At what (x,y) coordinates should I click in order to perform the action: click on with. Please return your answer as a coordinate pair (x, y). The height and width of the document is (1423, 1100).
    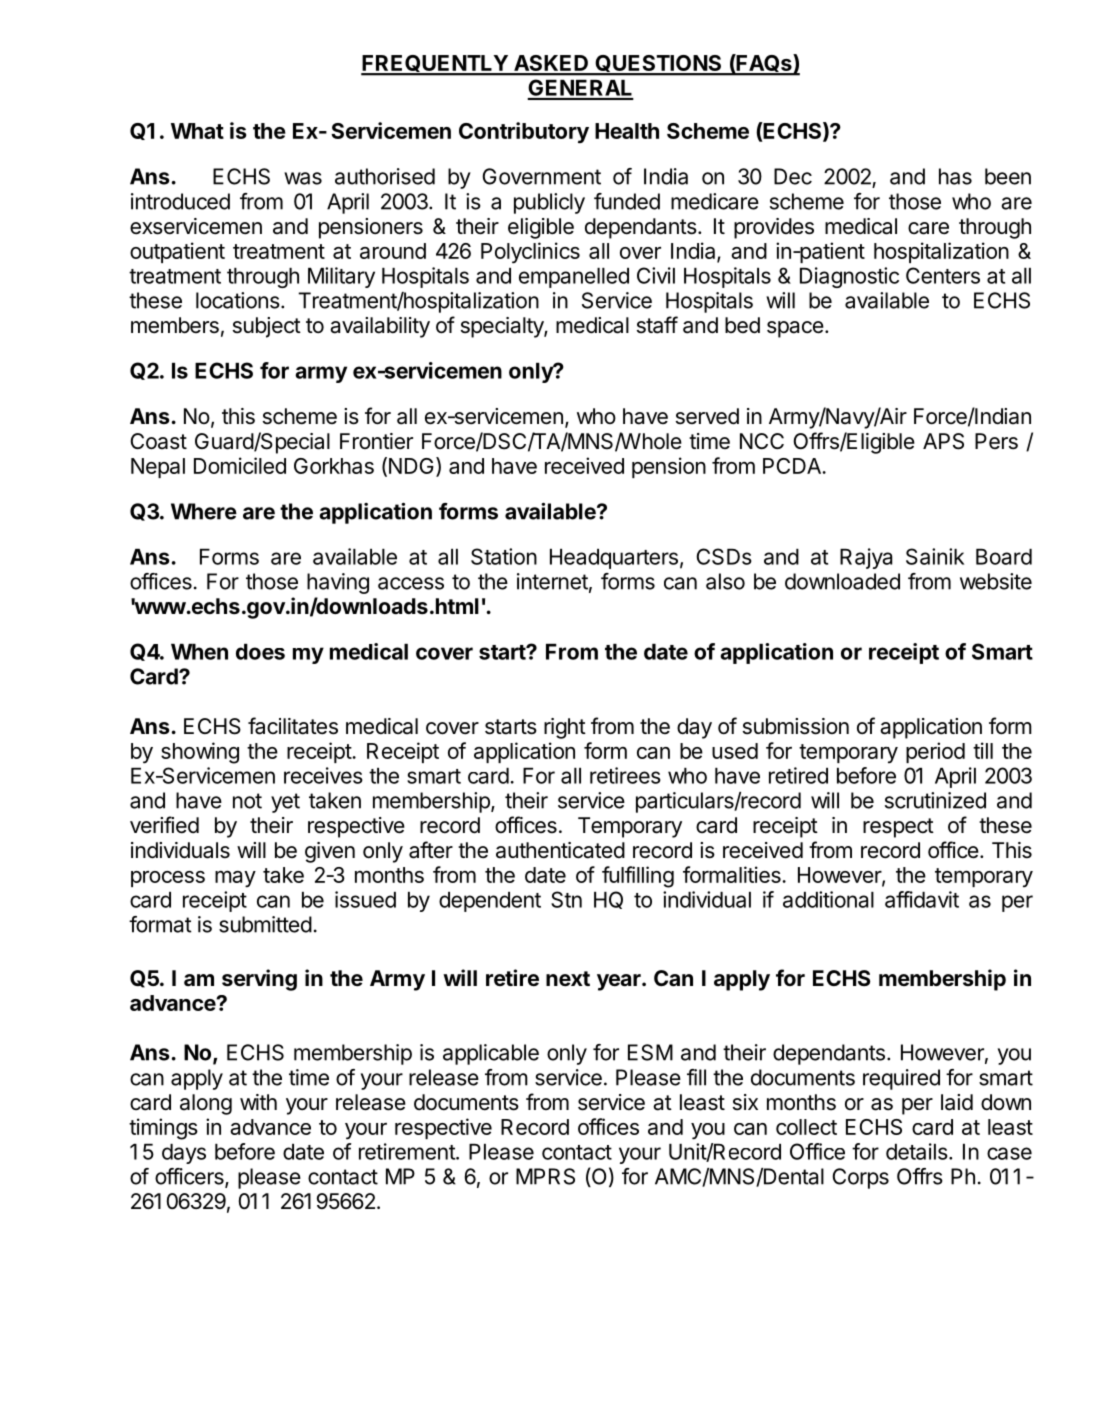
    Looking at the image, I should click on (258, 1102).
